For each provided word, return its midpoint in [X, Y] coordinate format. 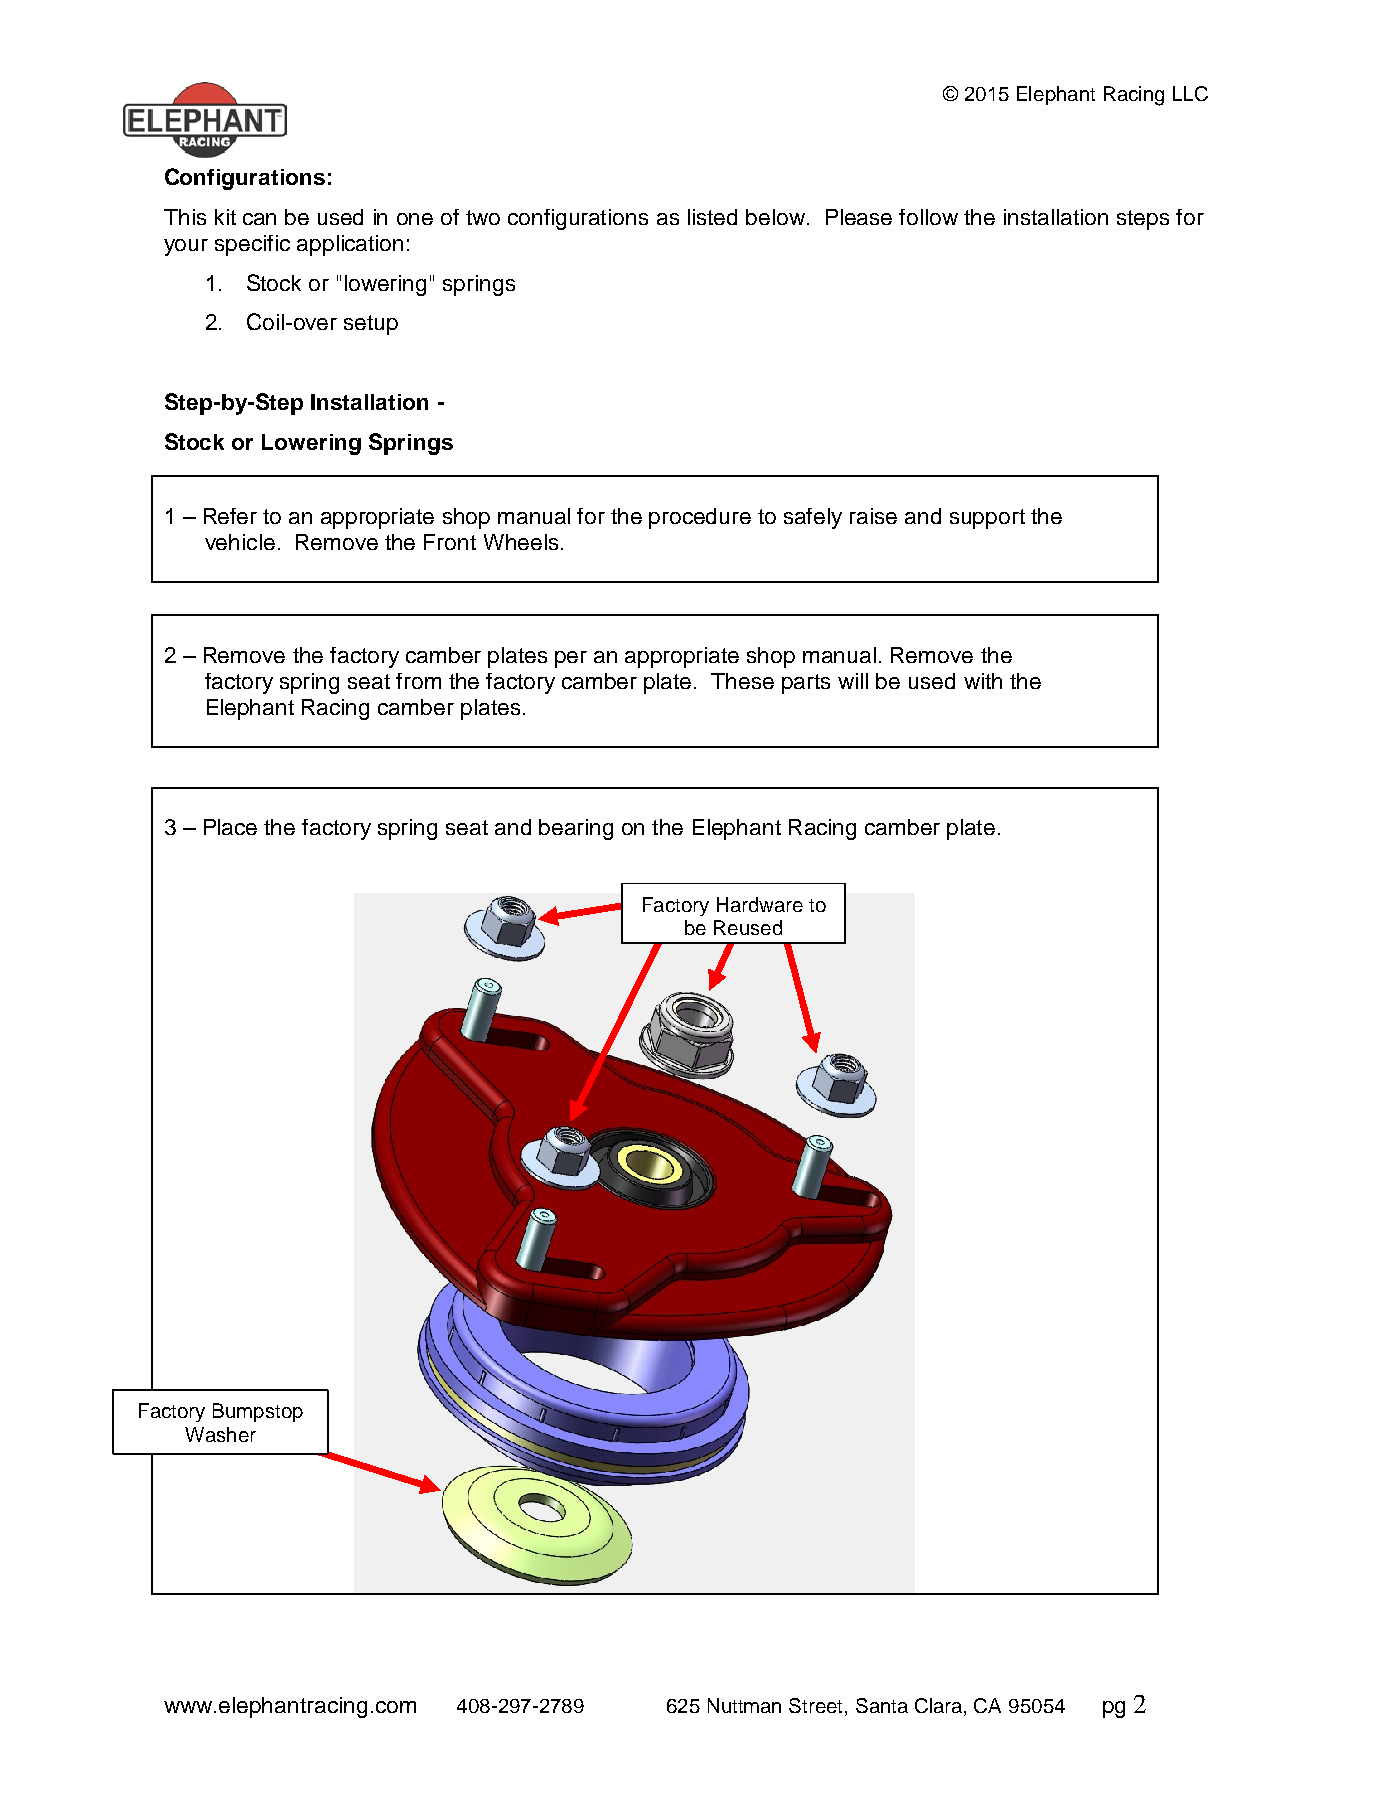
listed [712, 217]
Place [230, 827]
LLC [1190, 93]
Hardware [760, 904]
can [259, 219]
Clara [940, 1707]
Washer [220, 1434]
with [983, 681]
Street [815, 1705]
